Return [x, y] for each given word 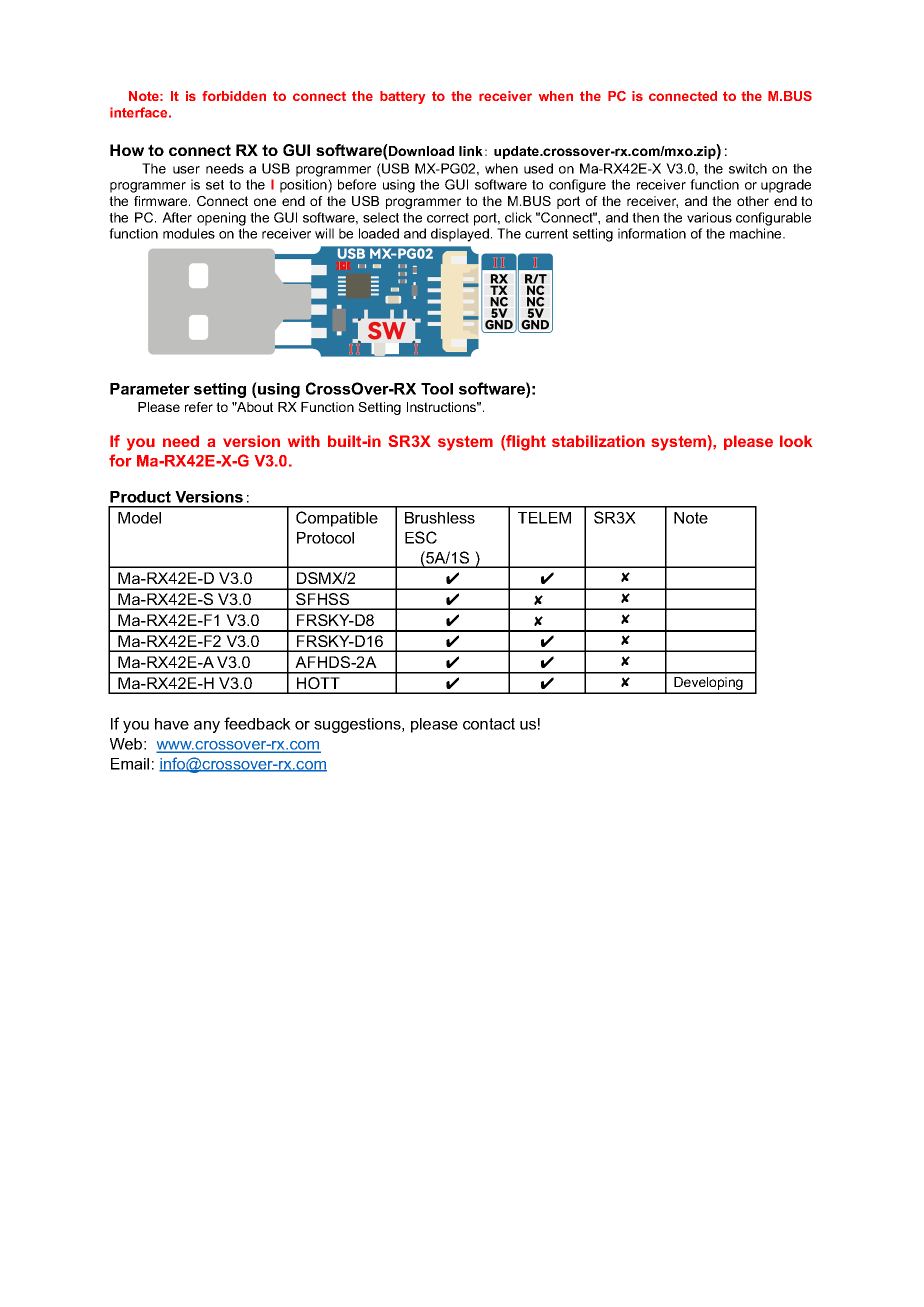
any [207, 727]
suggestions [358, 725]
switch [748, 168]
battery [402, 97]
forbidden [234, 96]
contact [489, 724]
